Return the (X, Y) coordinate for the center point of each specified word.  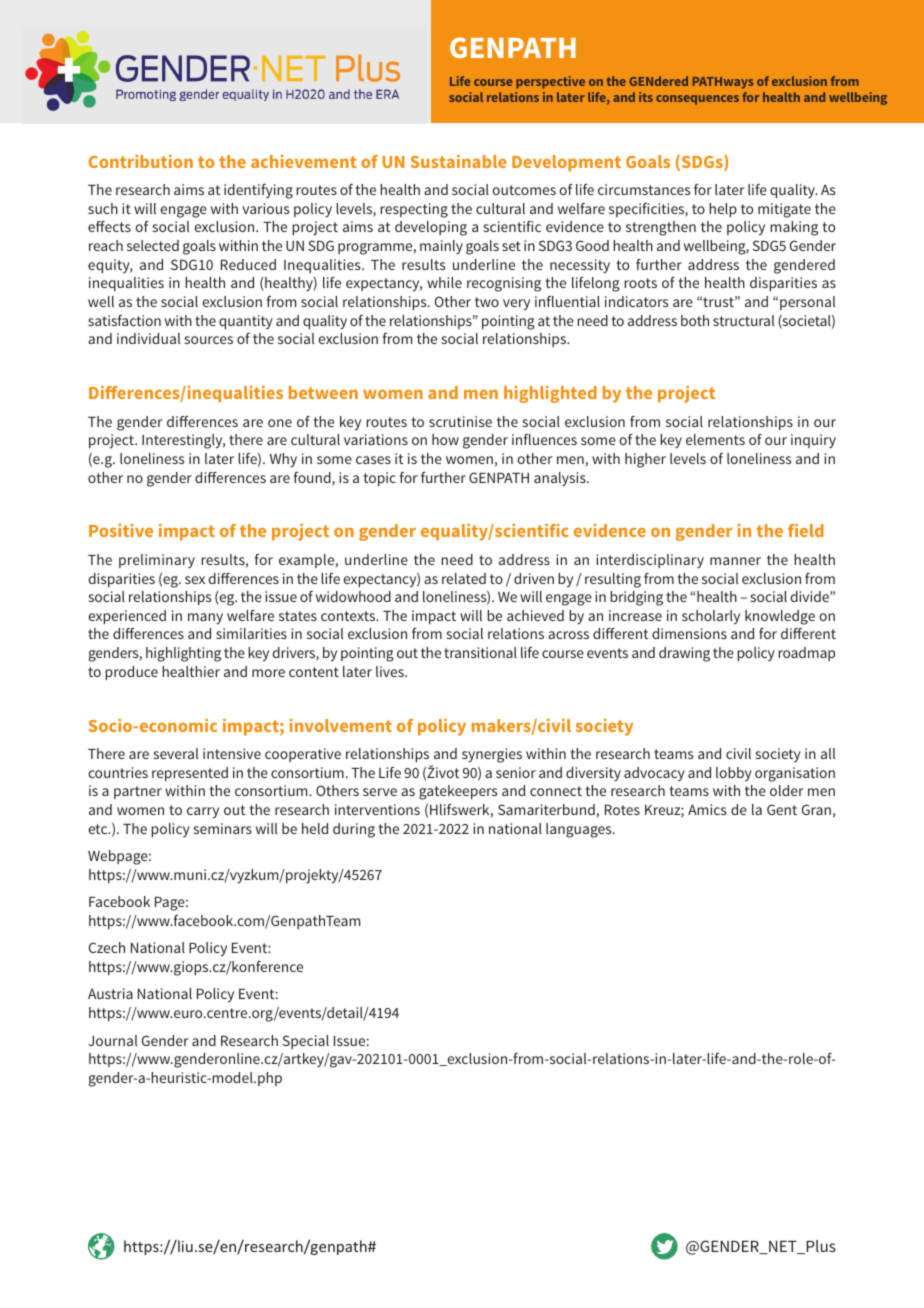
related (464, 578)
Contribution (141, 161)
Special (306, 1042)
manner (735, 561)
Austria (110, 993)
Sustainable (459, 161)
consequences (697, 100)
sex (195, 580)
